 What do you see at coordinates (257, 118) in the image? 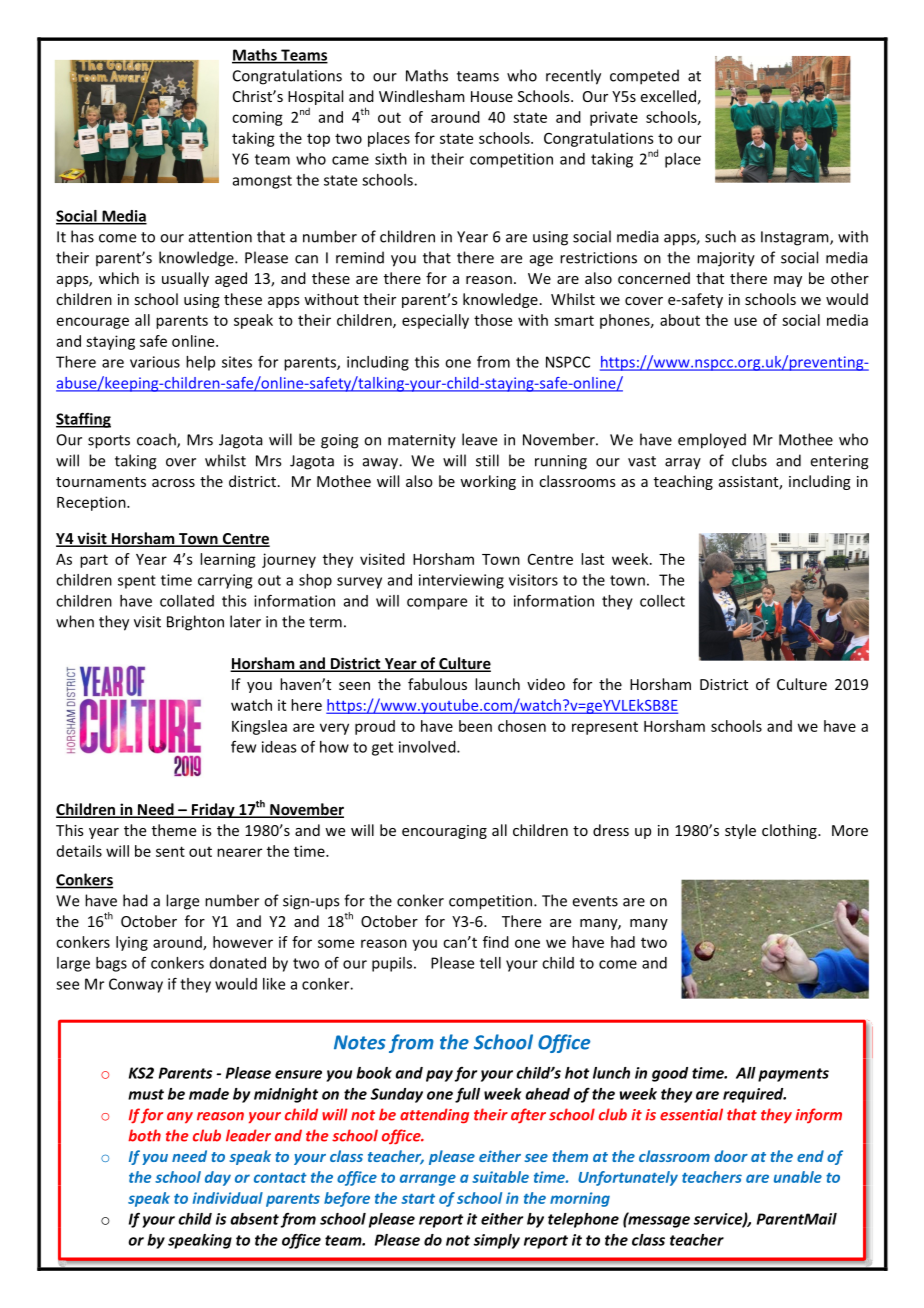
I see `coming` at bounding box center [257, 118].
